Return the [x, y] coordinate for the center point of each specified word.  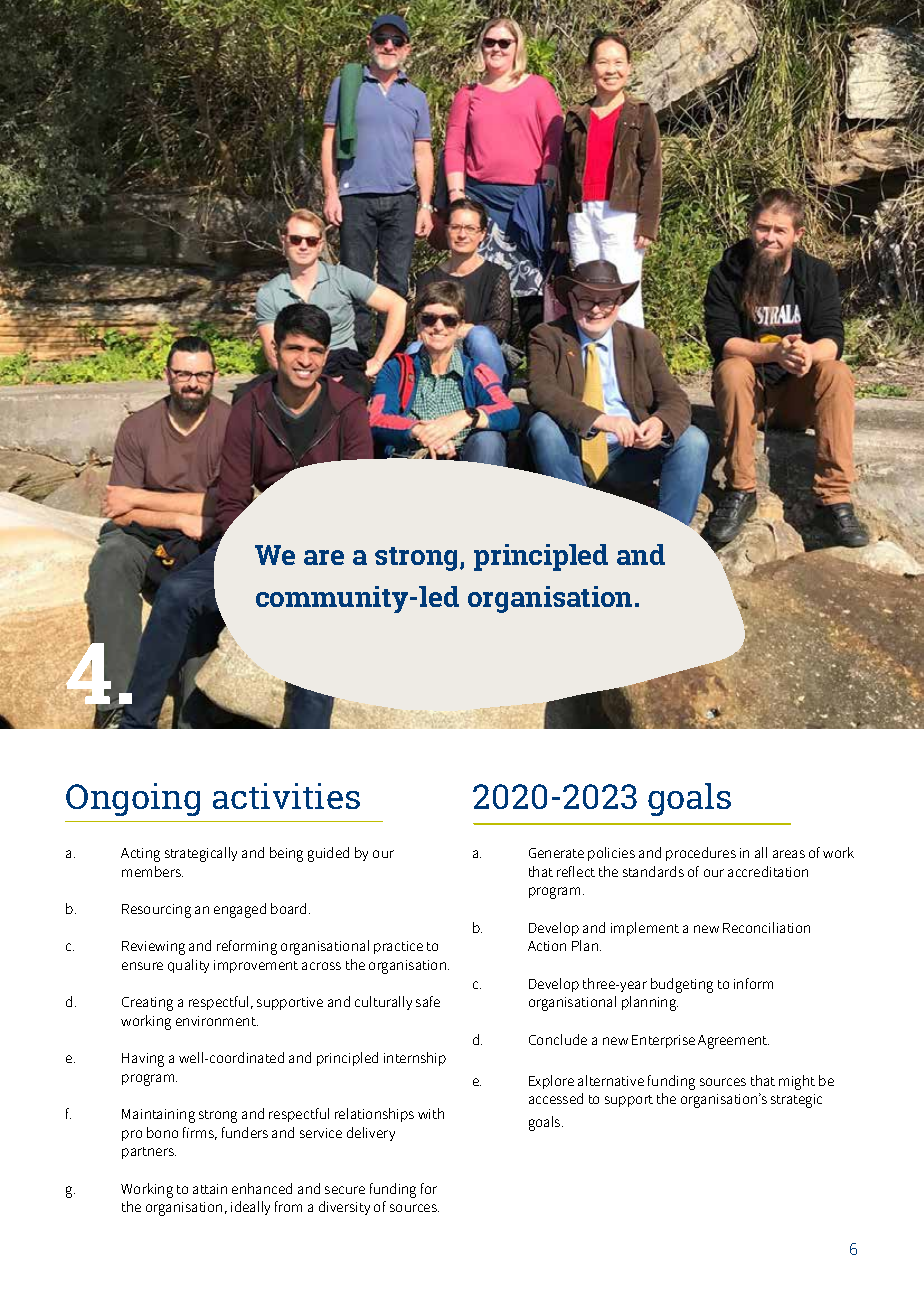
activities [286, 796]
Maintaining [158, 1116]
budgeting [682, 985]
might [797, 1082]
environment [217, 1021]
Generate [556, 853]
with [431, 1113]
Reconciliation [766, 927]
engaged [240, 910]
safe [428, 1001]
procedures [701, 854]
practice [398, 947]
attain [210, 1189]
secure [345, 1190]
